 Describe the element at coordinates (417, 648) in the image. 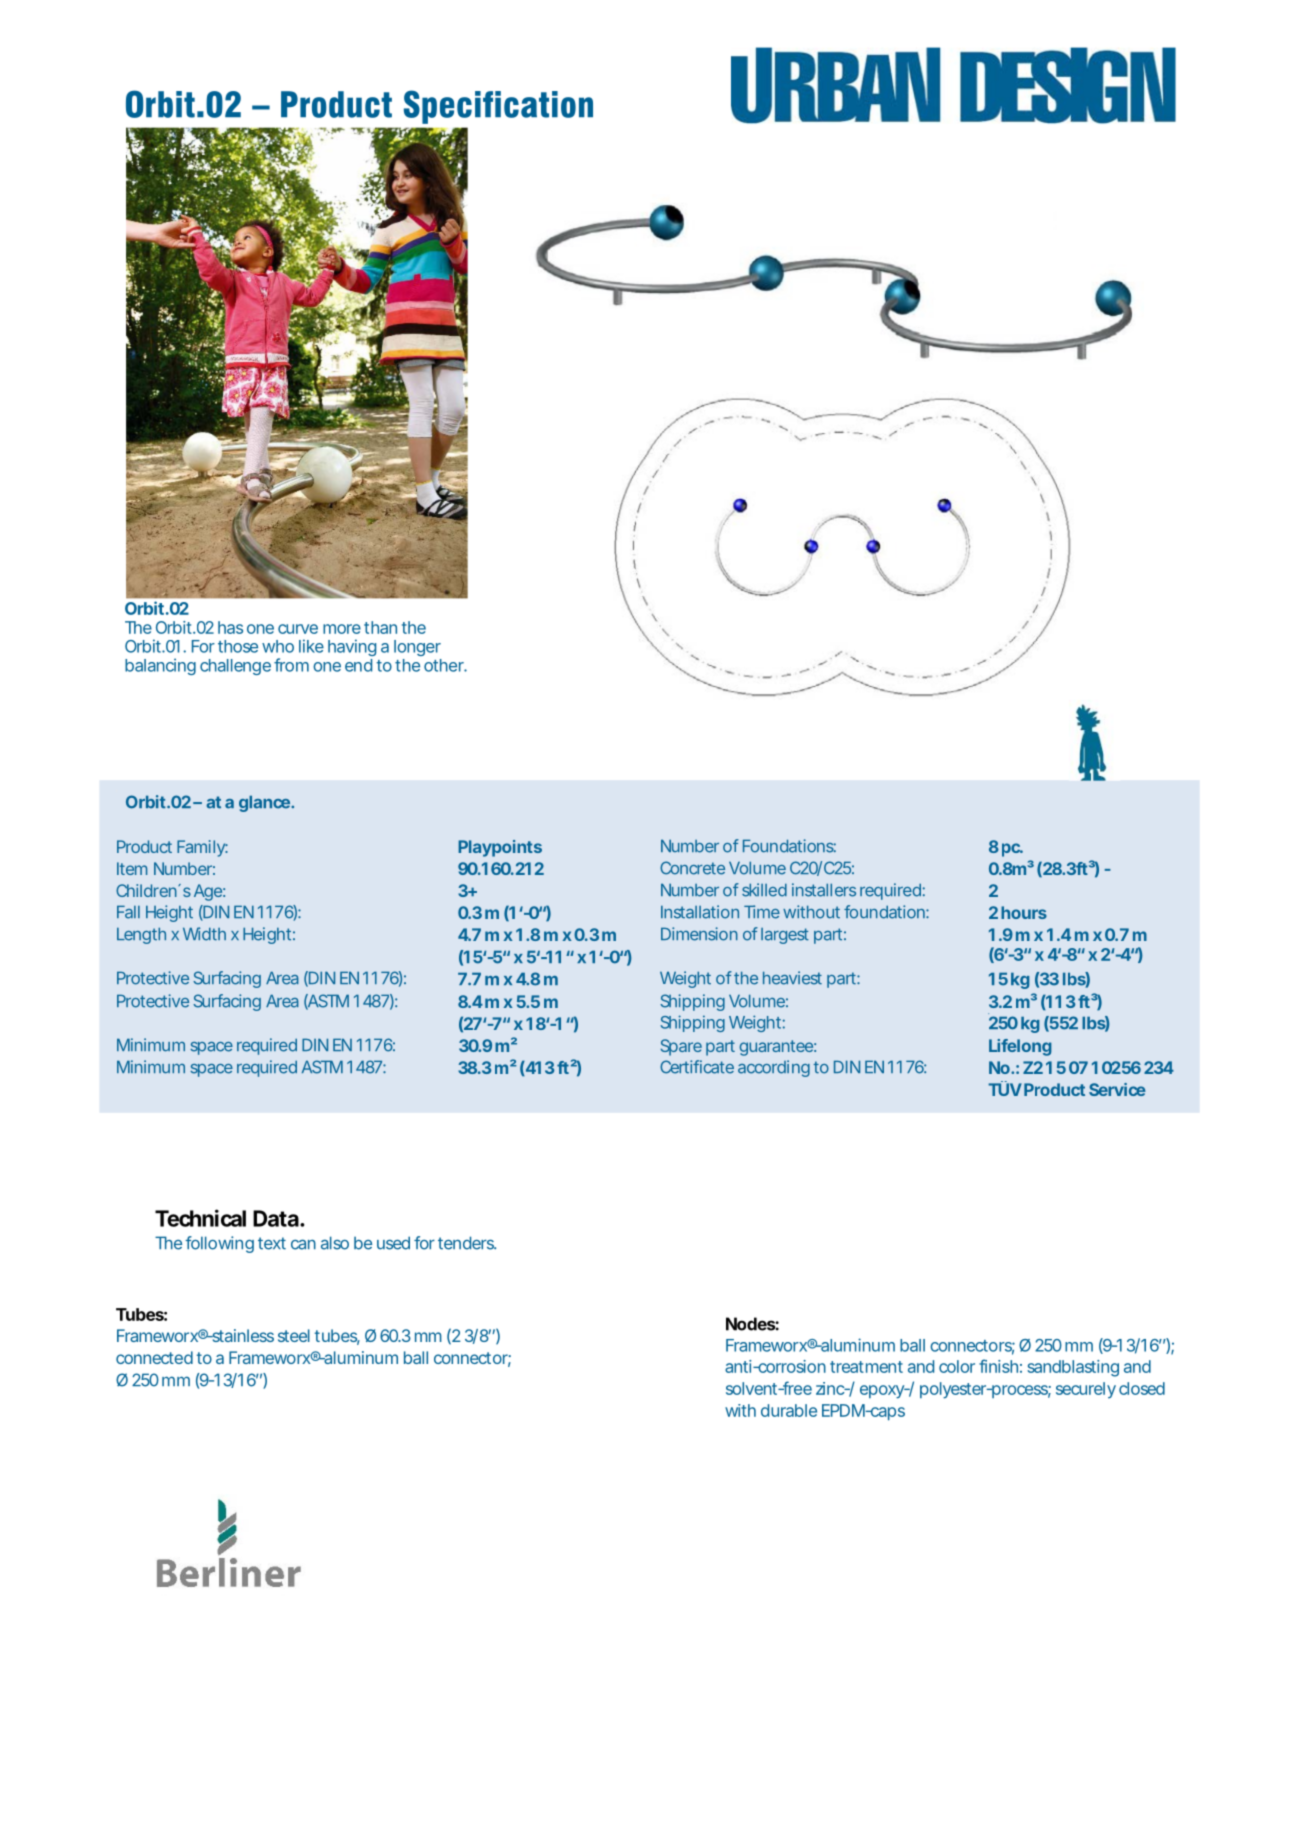

I see `longer` at that location.
